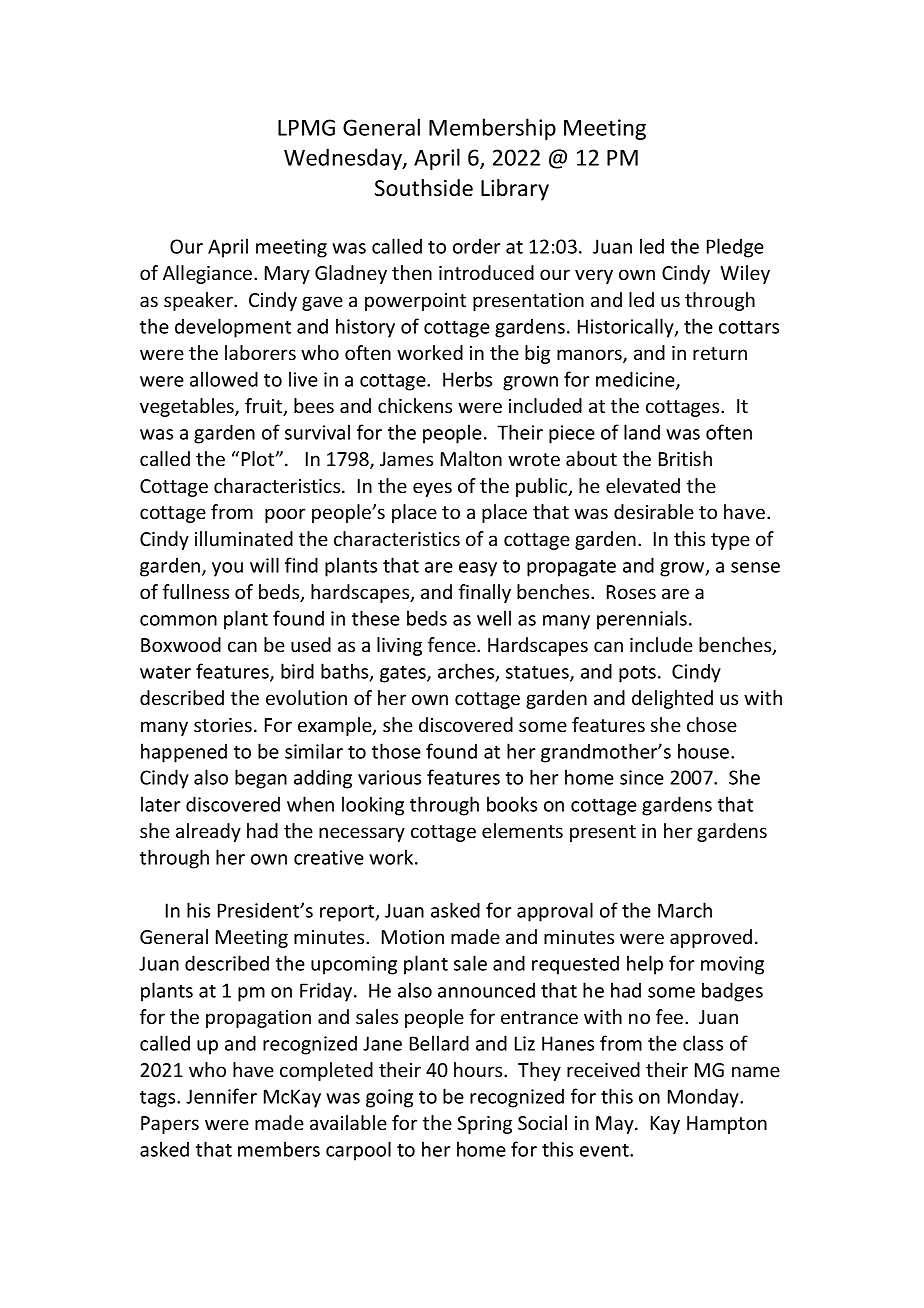 The image size is (924, 1308). What do you see at coordinates (642, 777) in the screenshot?
I see `since` at bounding box center [642, 777].
